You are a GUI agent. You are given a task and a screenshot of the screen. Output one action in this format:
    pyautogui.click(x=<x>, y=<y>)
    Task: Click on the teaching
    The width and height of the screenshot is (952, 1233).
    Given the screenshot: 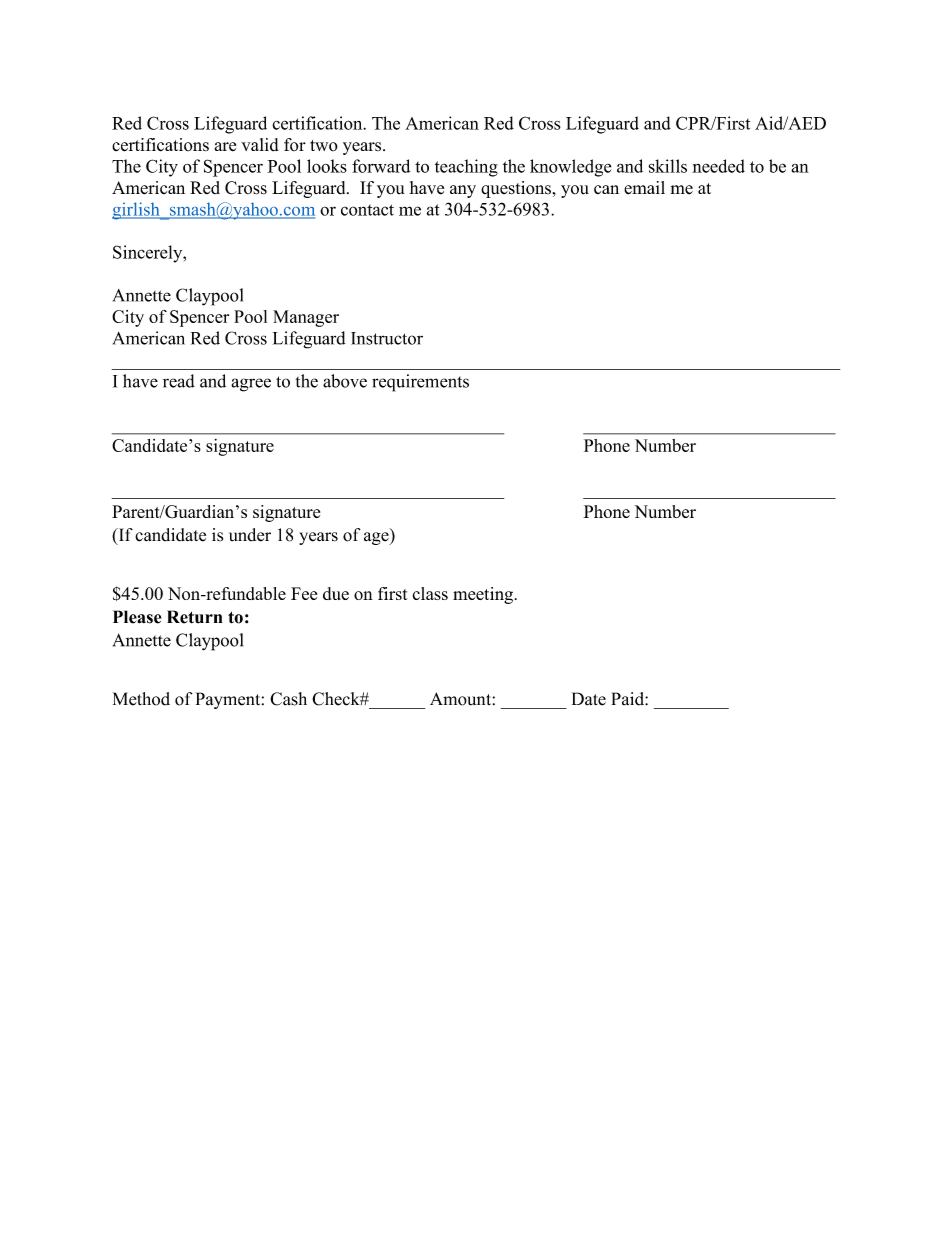 What is the action you would take?
    pyautogui.click(x=466, y=168)
